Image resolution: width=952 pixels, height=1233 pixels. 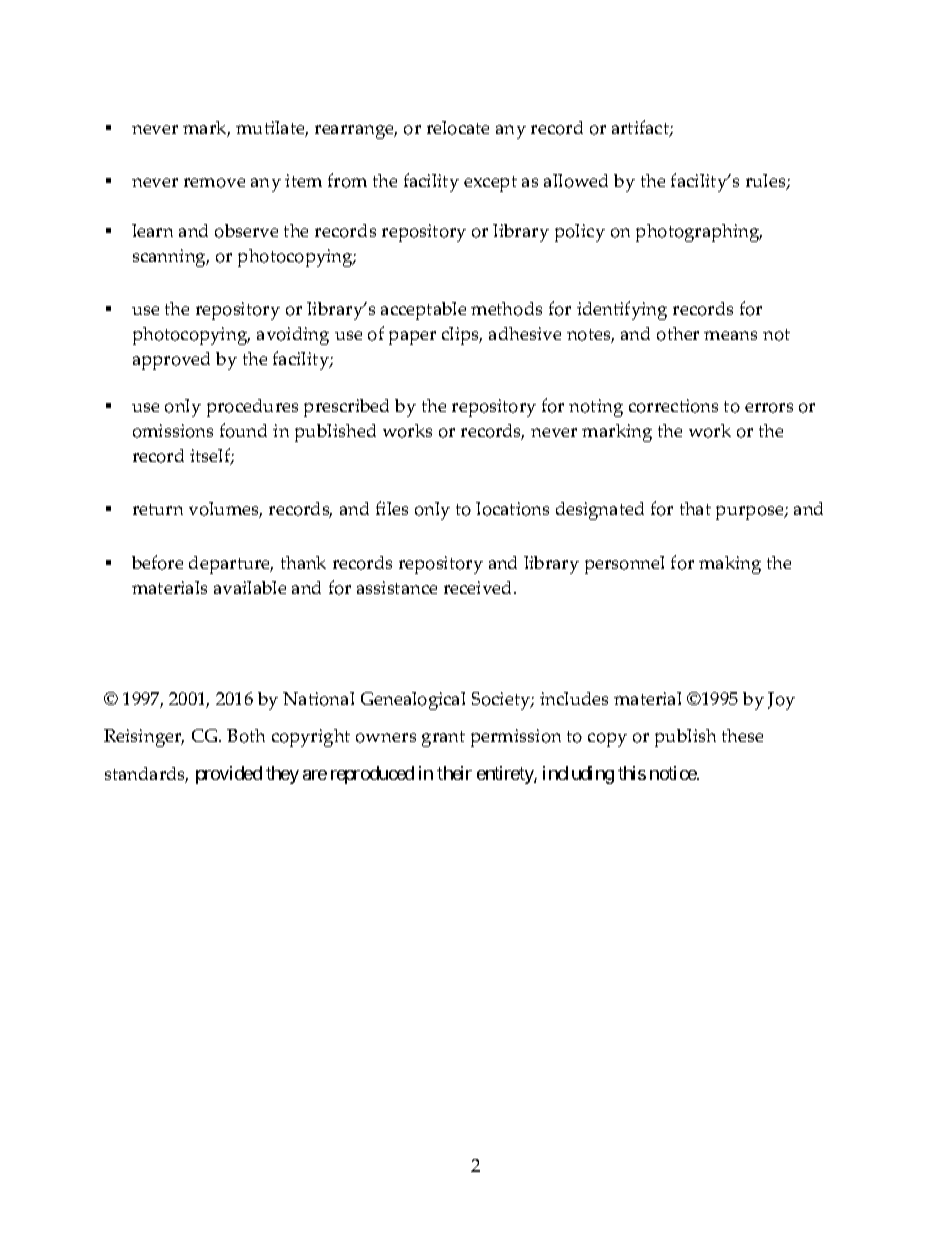 I want to click on departure, so click(x=231, y=565).
